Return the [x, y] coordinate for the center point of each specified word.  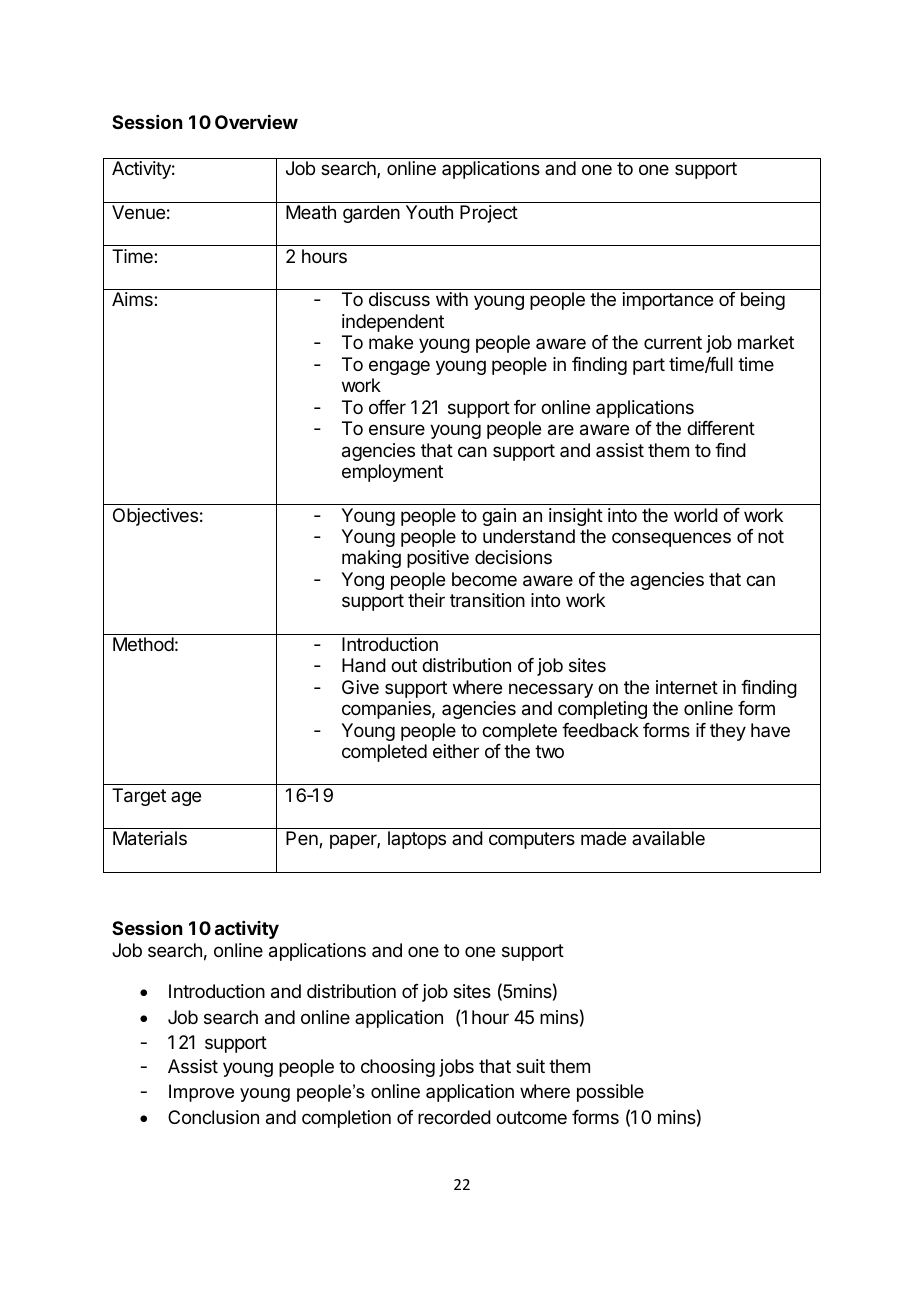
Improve [201, 1093]
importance [668, 301]
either [456, 751]
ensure [397, 429]
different [721, 428]
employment [392, 473]
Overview [256, 122]
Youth [429, 212]
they [728, 732]
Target [139, 797]
